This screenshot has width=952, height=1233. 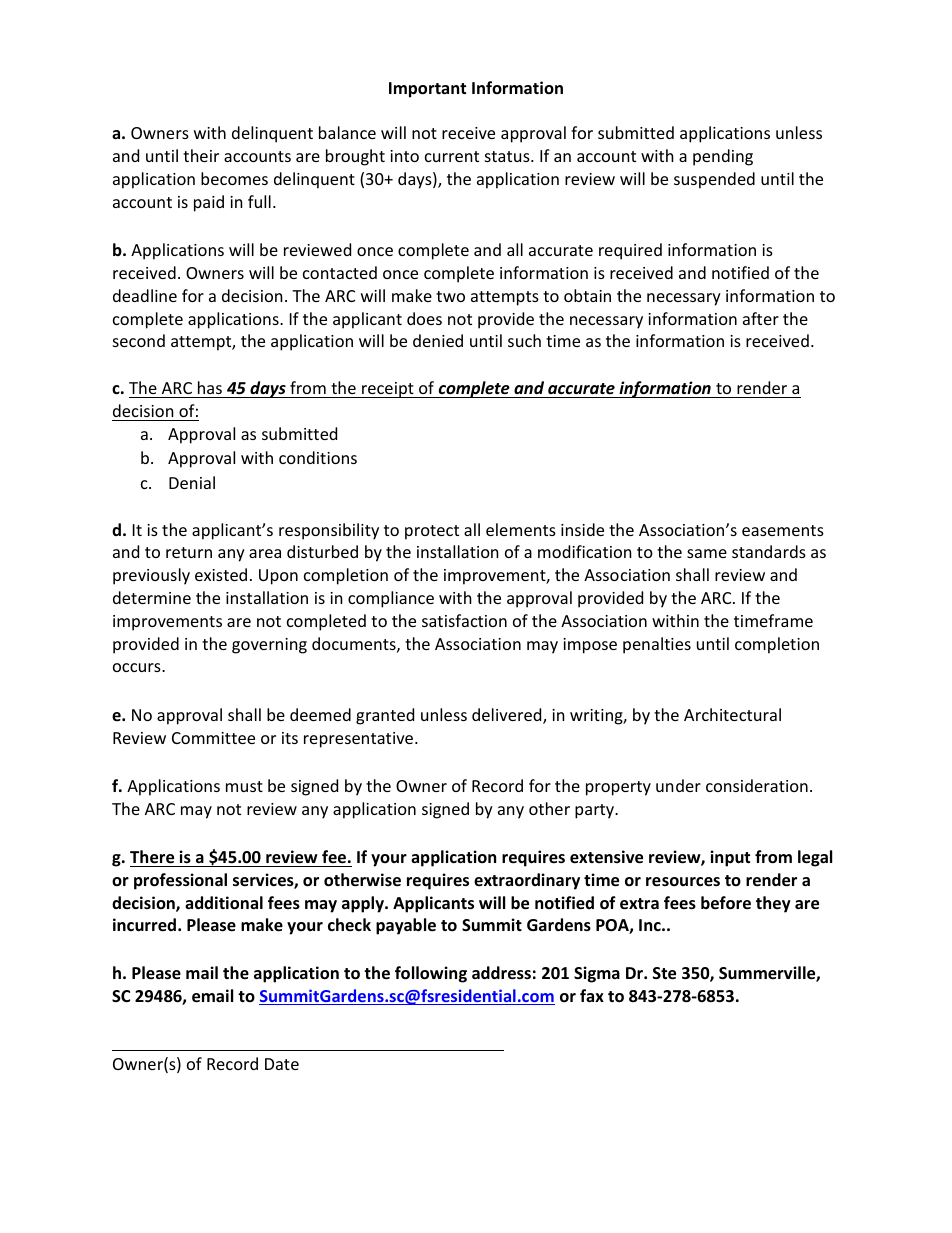 I want to click on delivered, so click(x=508, y=716).
